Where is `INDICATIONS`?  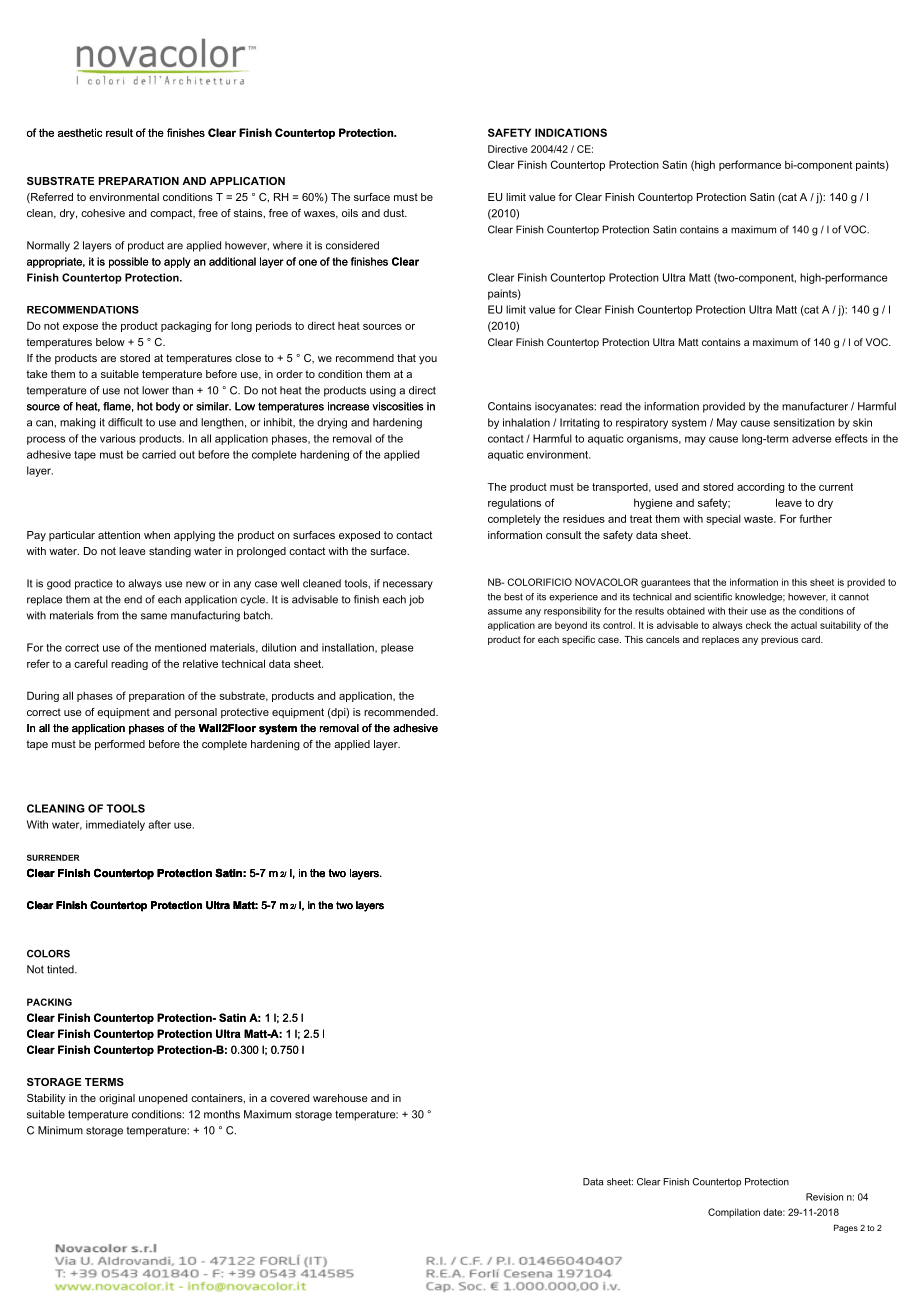
INDICATIONS is located at coordinates (571, 132).
